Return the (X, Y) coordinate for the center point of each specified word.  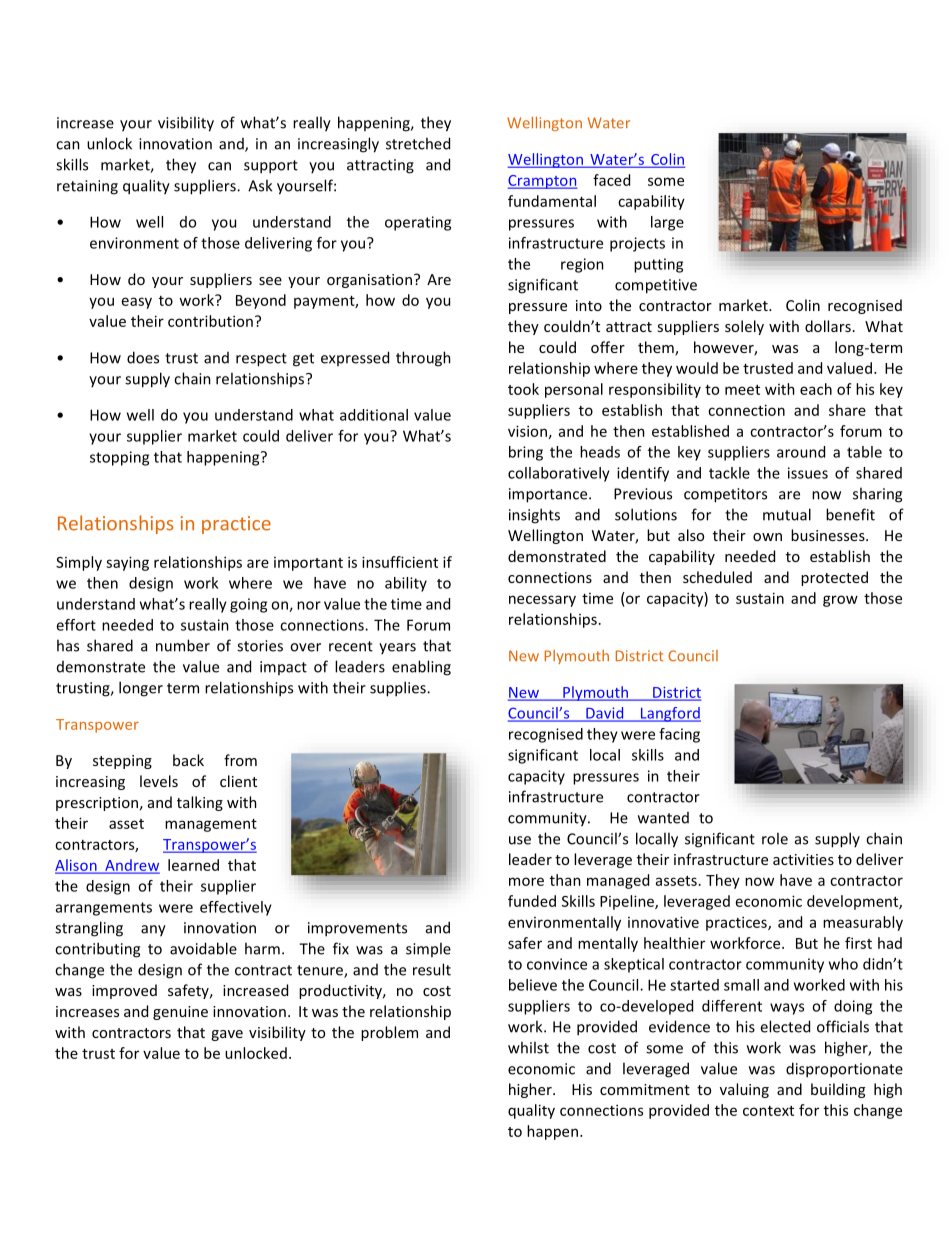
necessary (542, 601)
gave (227, 1035)
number (183, 645)
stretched (418, 143)
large (667, 223)
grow (840, 601)
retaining (87, 187)
